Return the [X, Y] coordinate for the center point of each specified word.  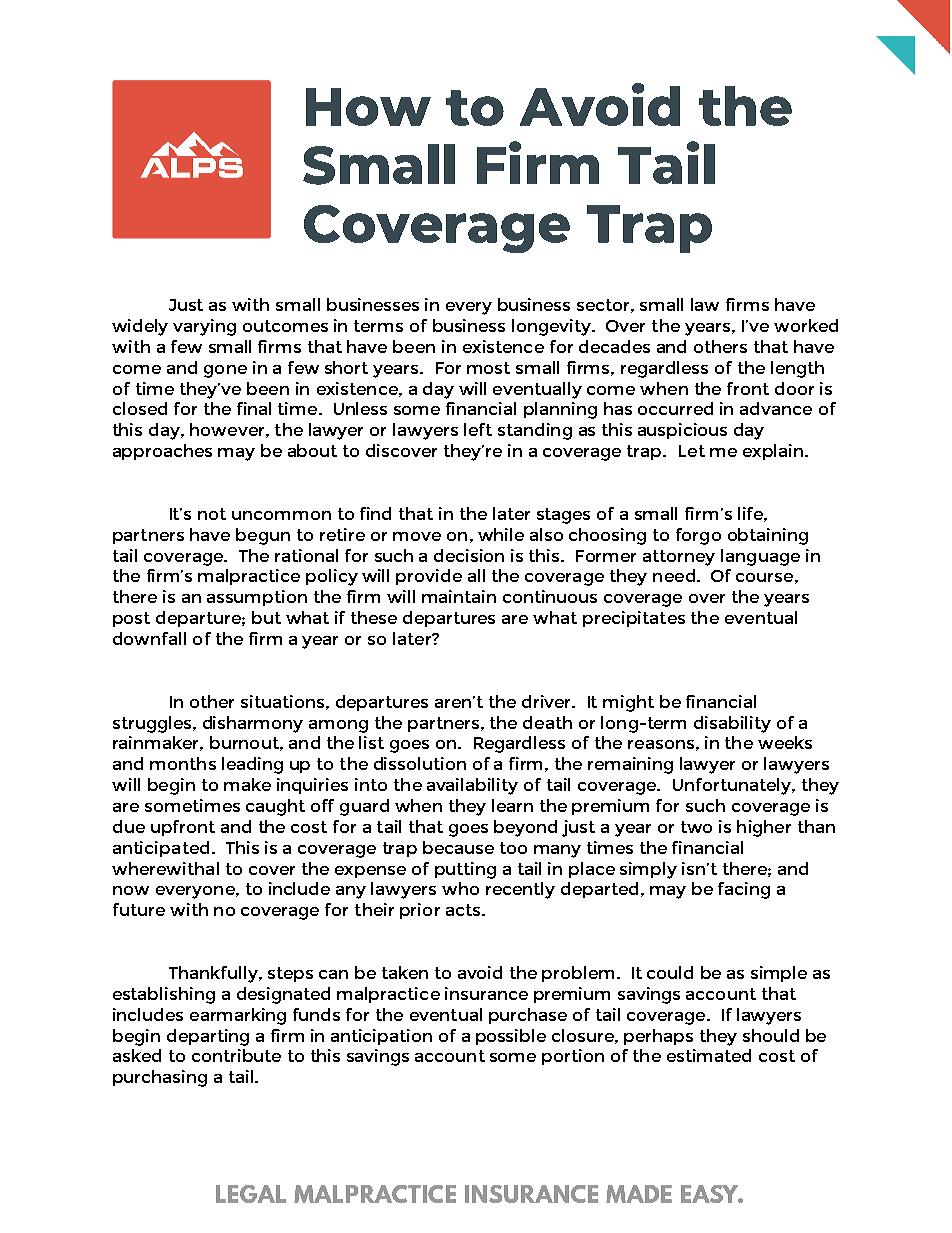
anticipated [161, 849]
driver [547, 701]
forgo [698, 536]
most [488, 368]
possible [511, 1037]
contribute [236, 1055]
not [212, 514]
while [501, 534]
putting [465, 870]
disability [732, 724]
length [797, 369]
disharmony [253, 724]
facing [744, 890]
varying [204, 327]
